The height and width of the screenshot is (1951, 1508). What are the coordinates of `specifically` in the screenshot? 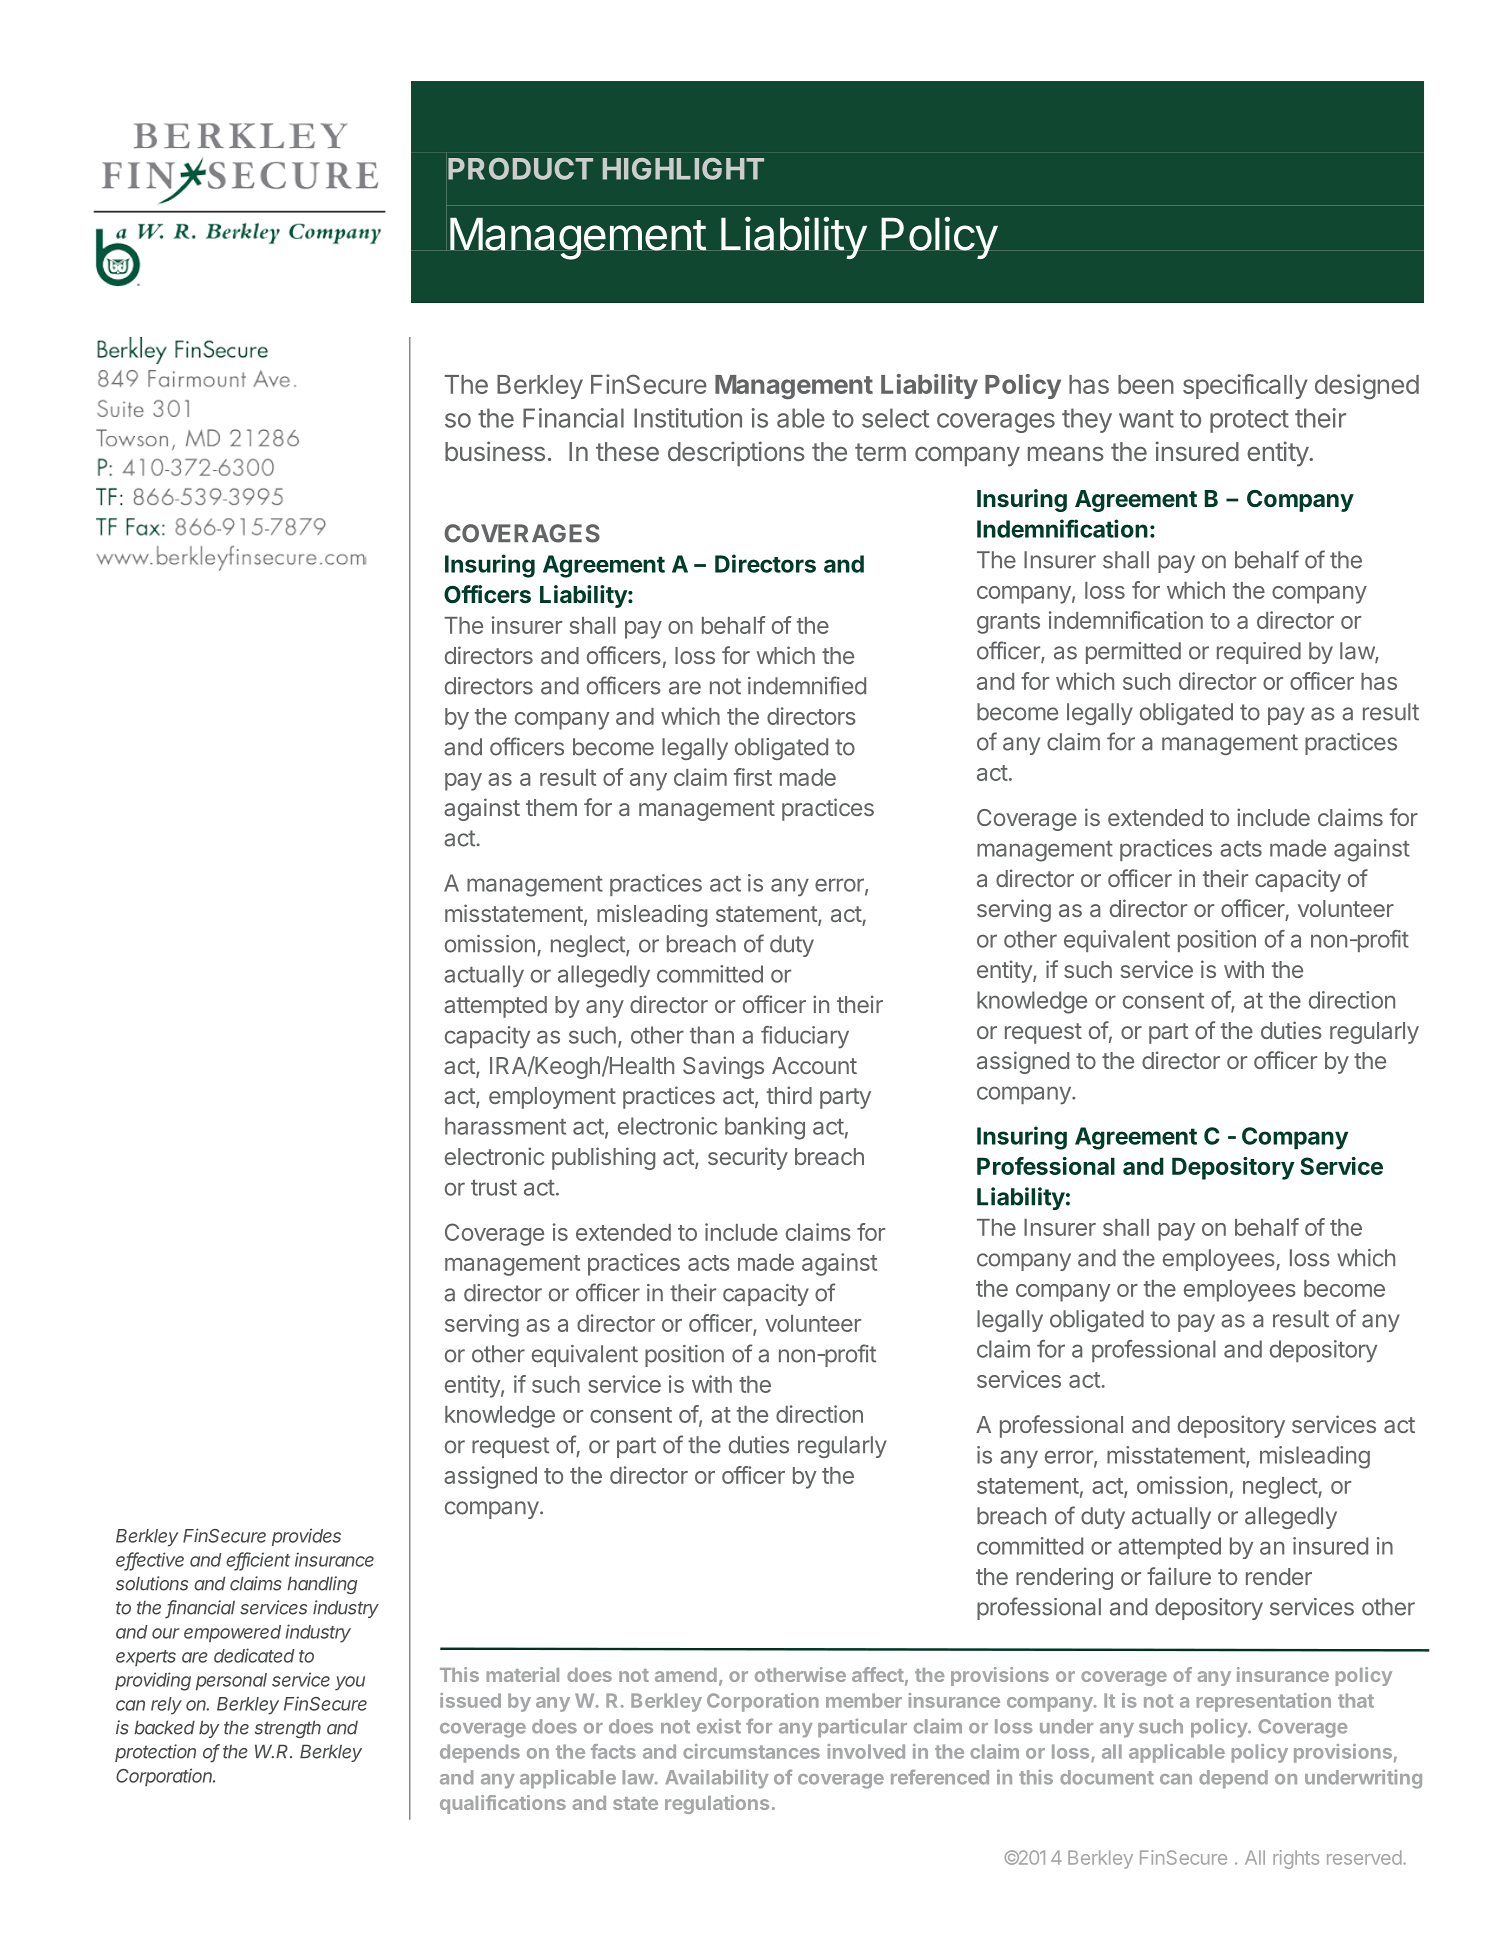 It's located at (1245, 386).
